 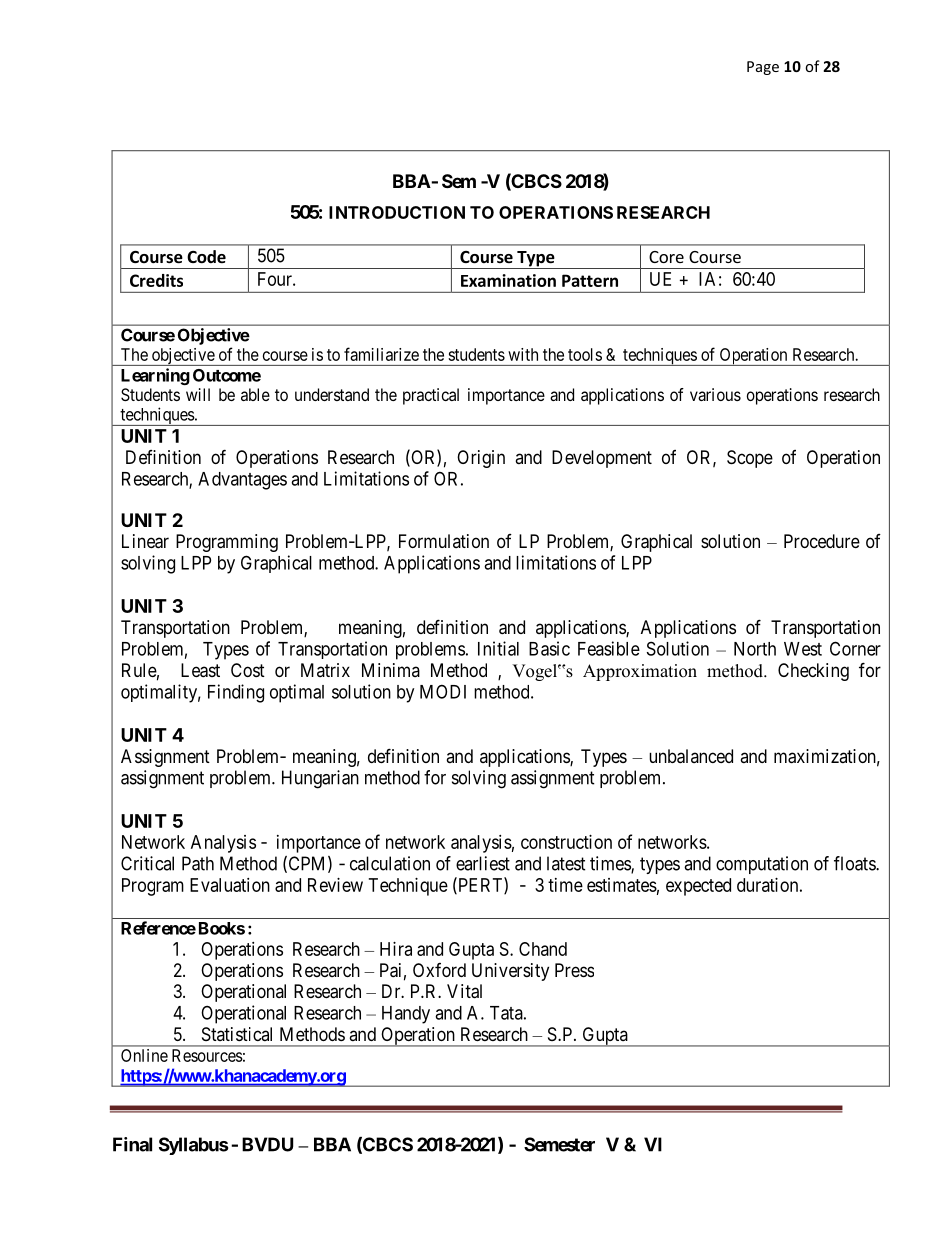 What do you see at coordinates (763, 68) in the screenshot?
I see `Page` at bounding box center [763, 68].
